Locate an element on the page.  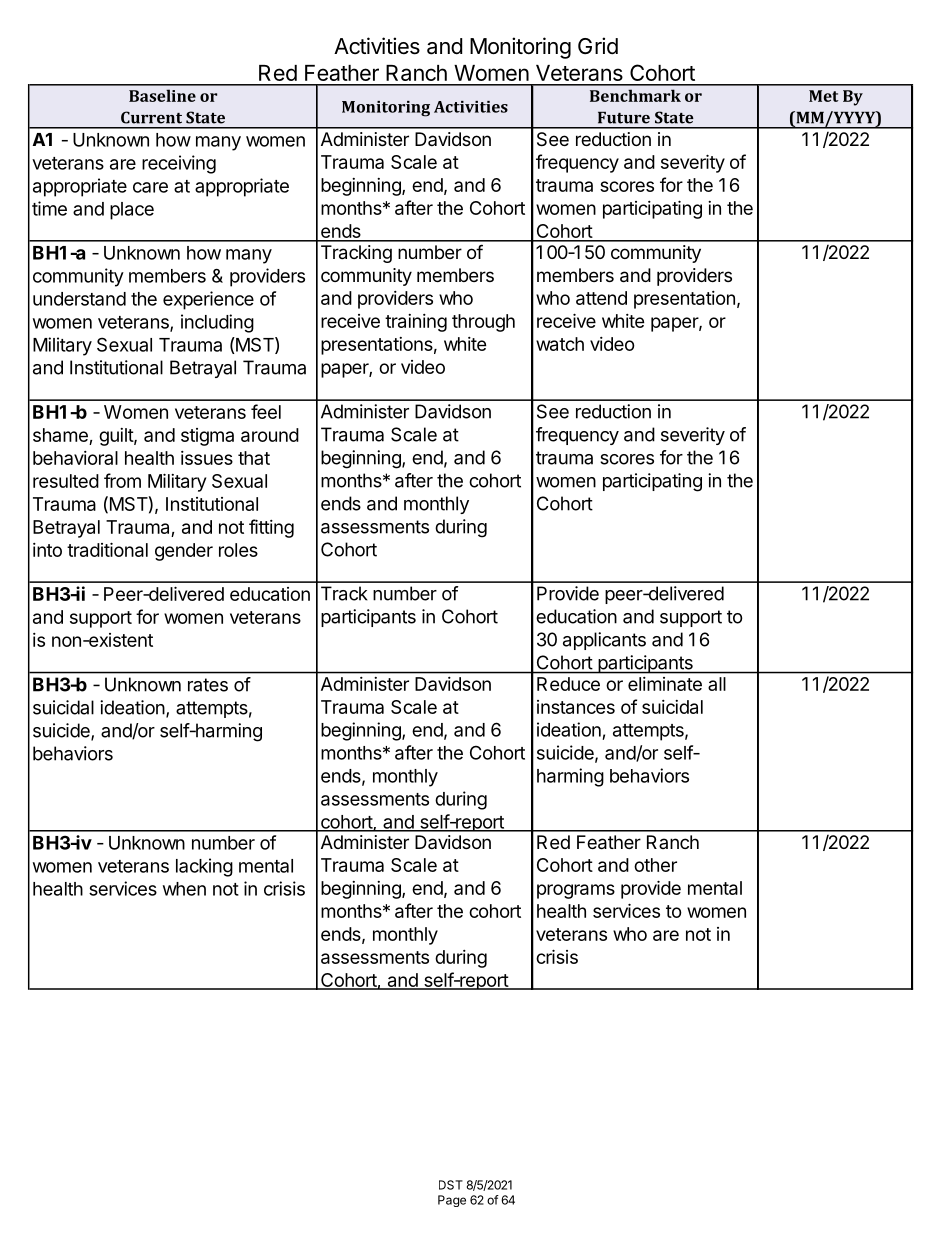
from is located at coordinates (122, 480).
